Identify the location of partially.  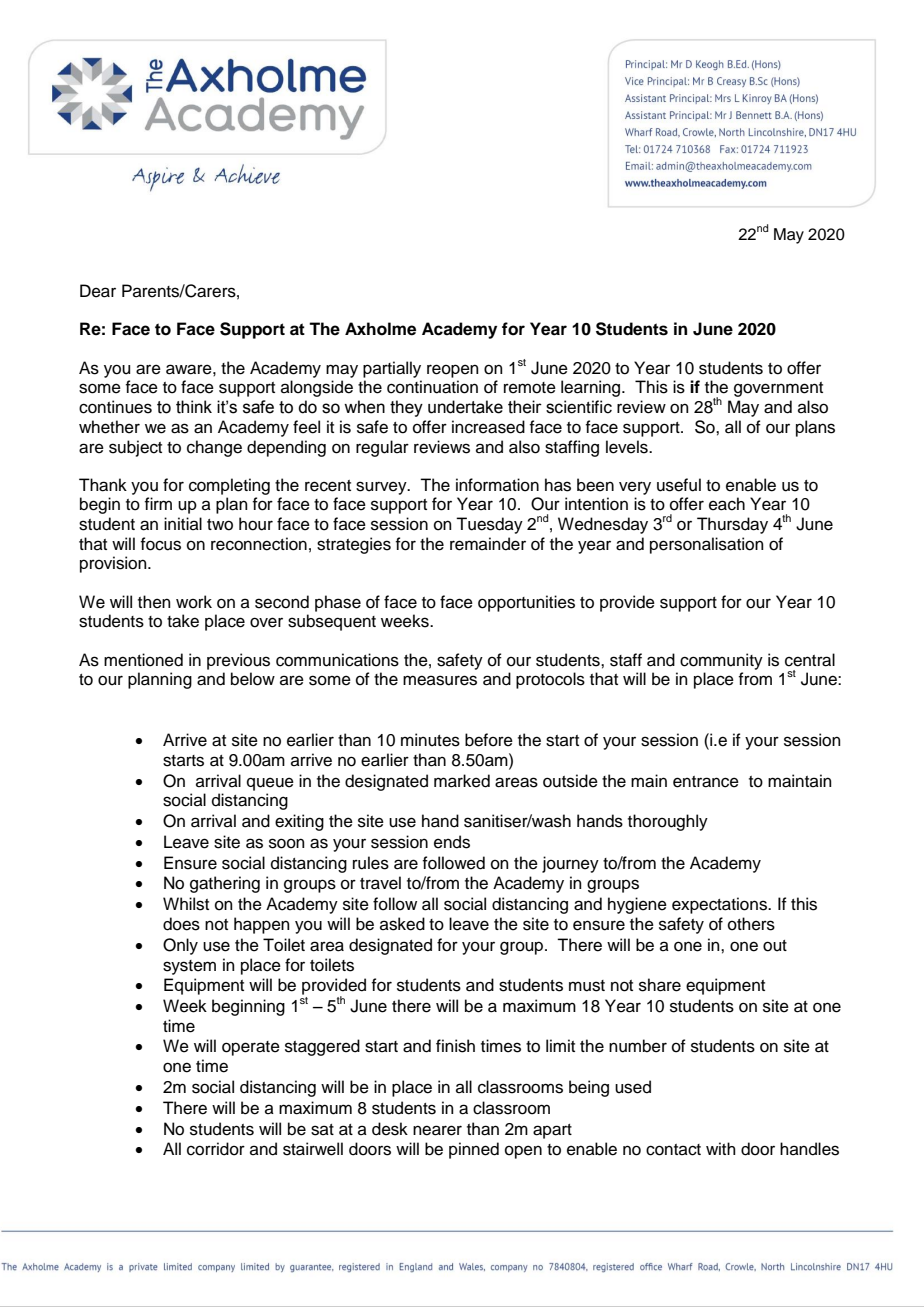
(392, 369).
